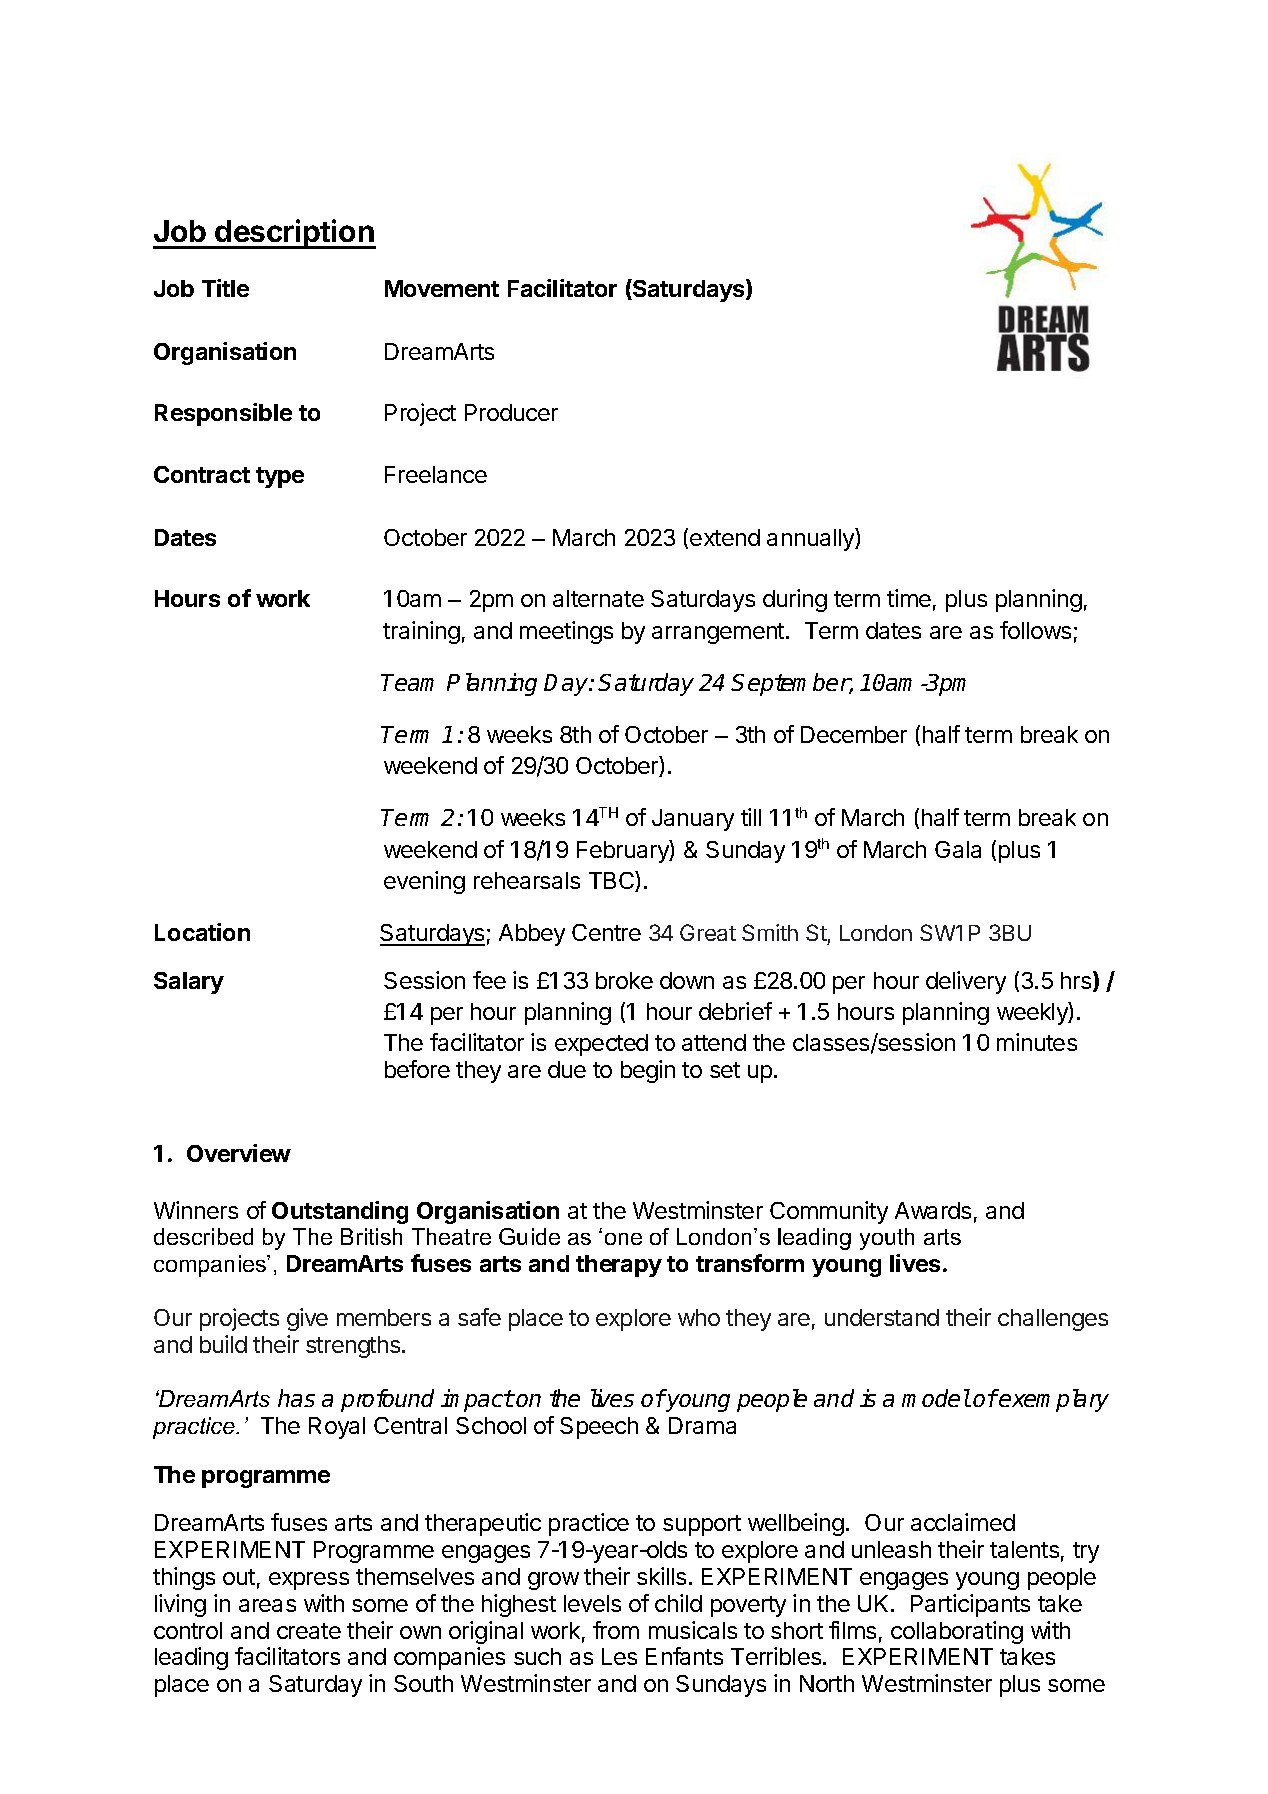 The height and width of the document is (1794, 1268). Describe the element at coordinates (811, 539) in the document. I see `annually` at that location.
